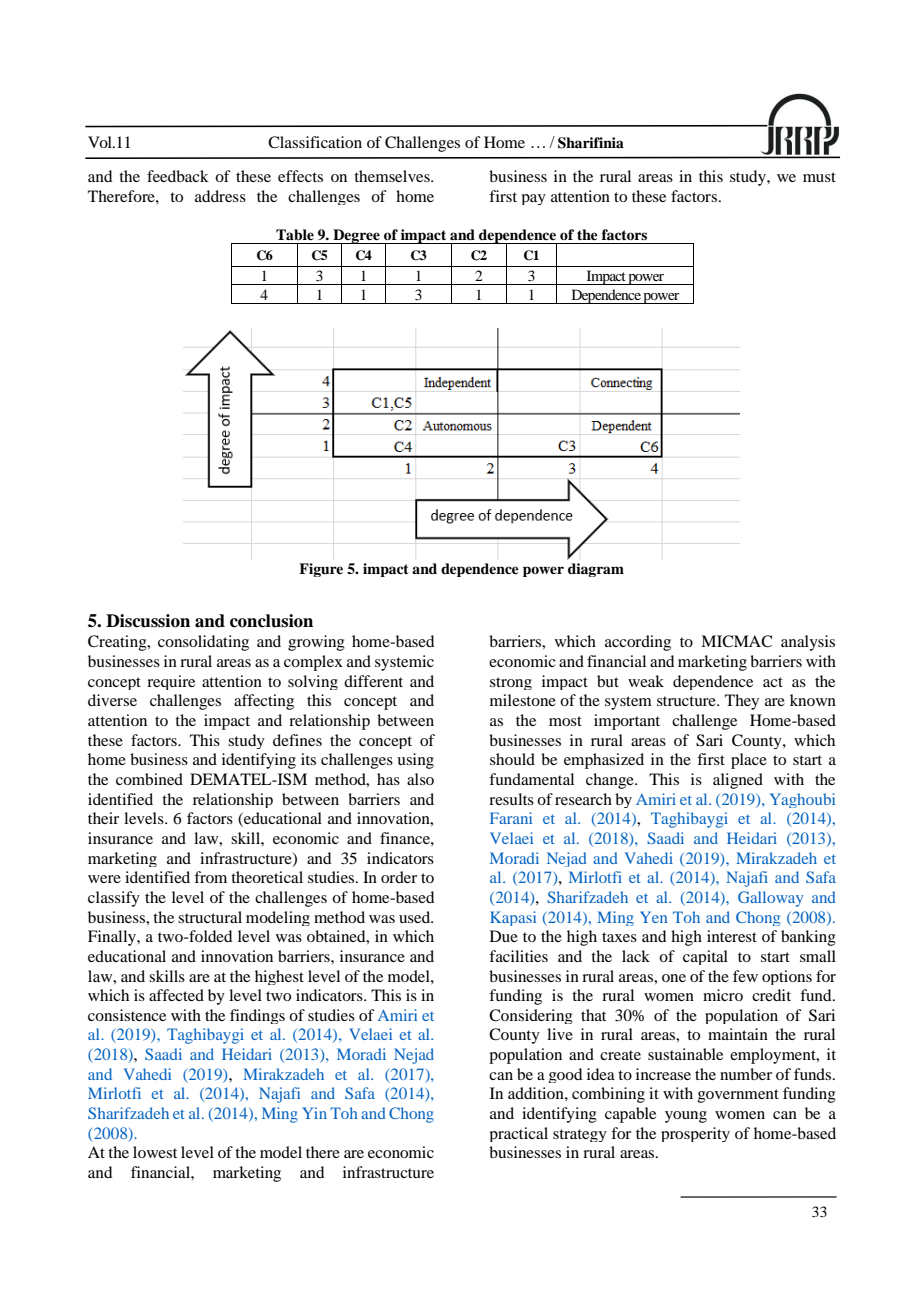 This image has width=924, height=1308. What do you see at coordinates (819, 177) in the image?
I see `must` at bounding box center [819, 177].
